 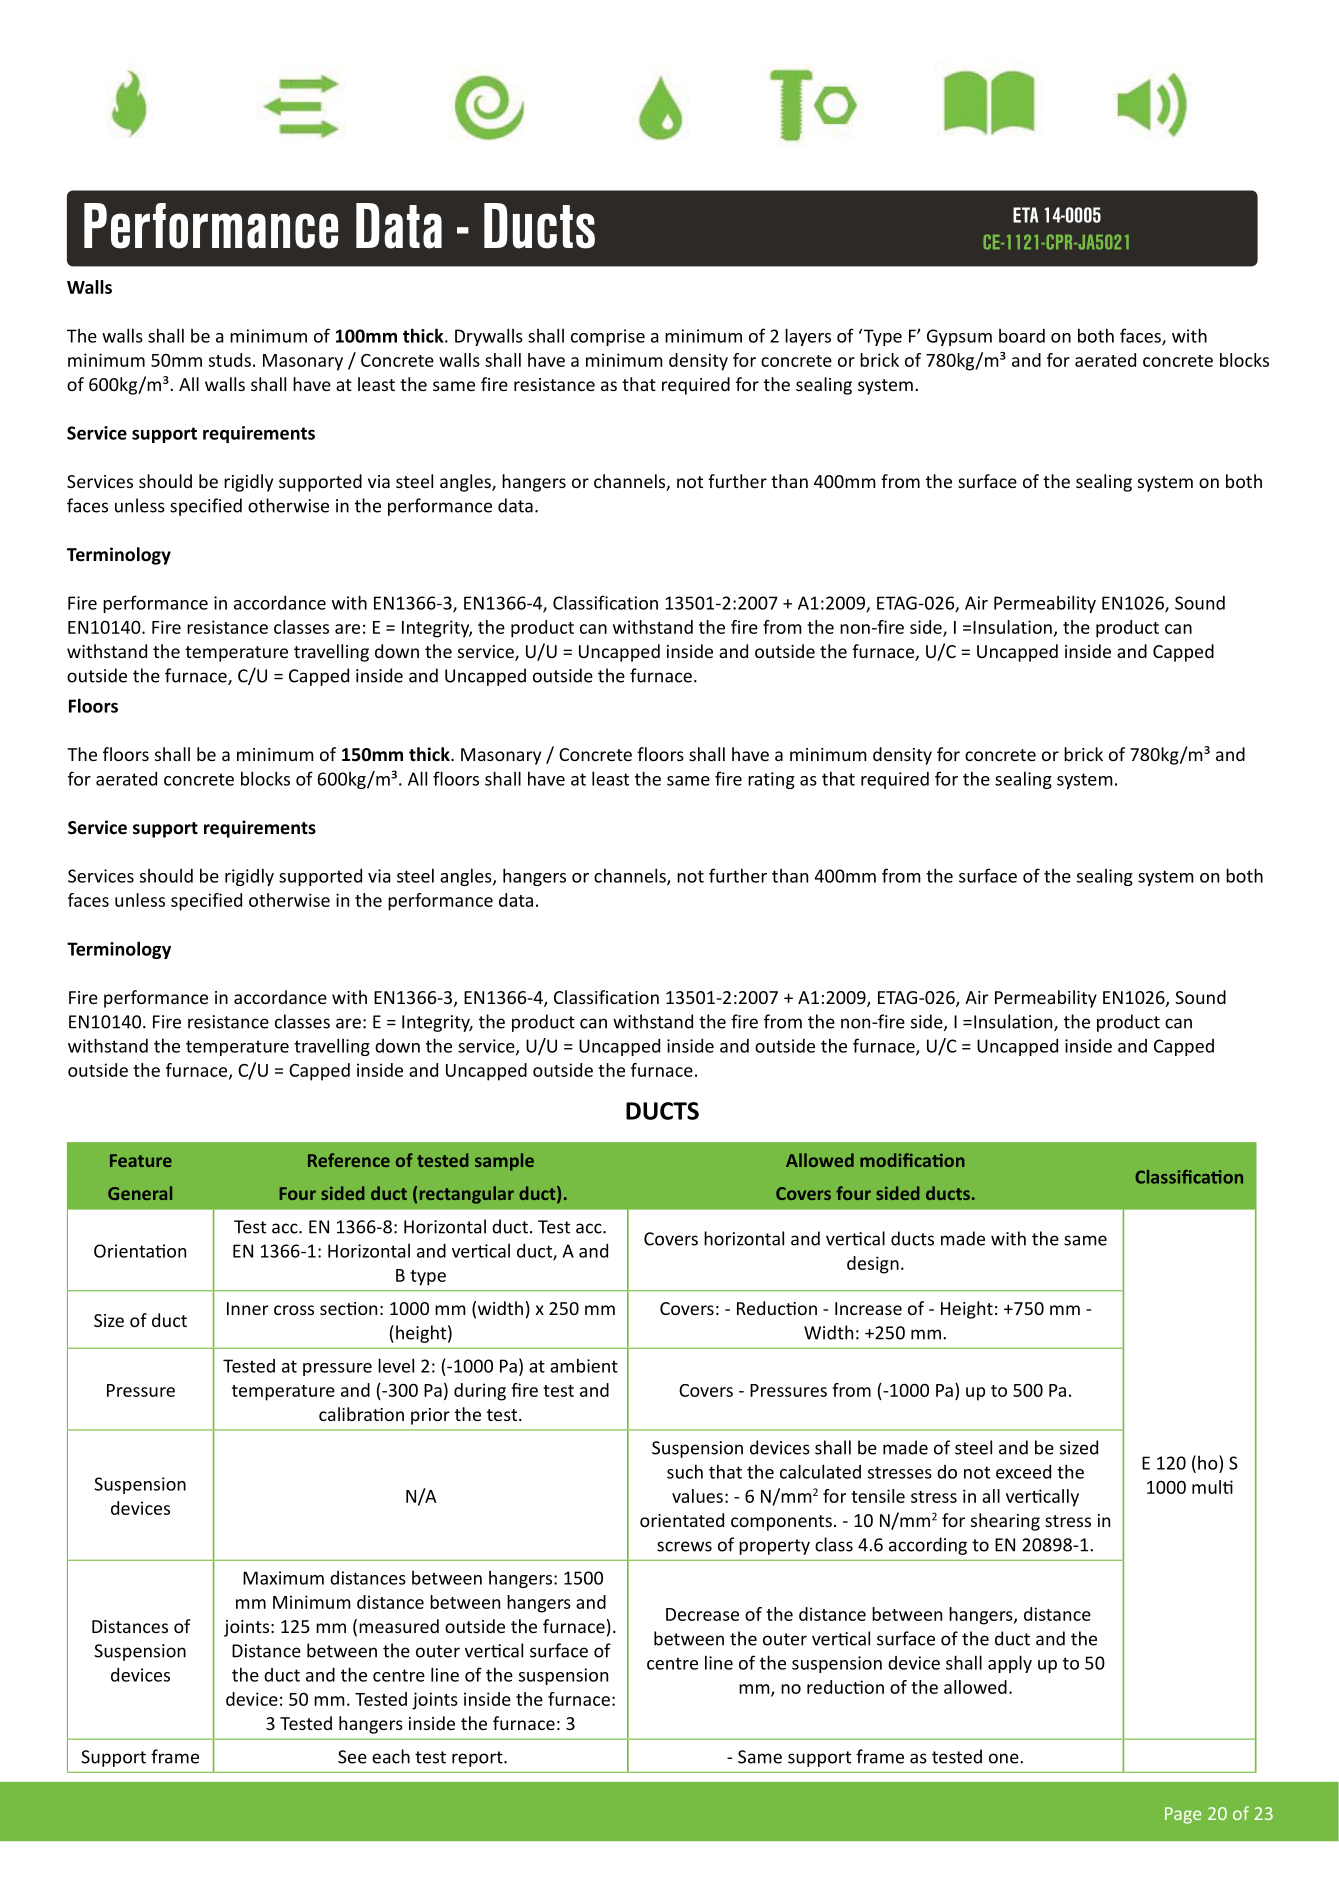 What do you see at coordinates (771, 780) in the document?
I see `rating` at bounding box center [771, 780].
